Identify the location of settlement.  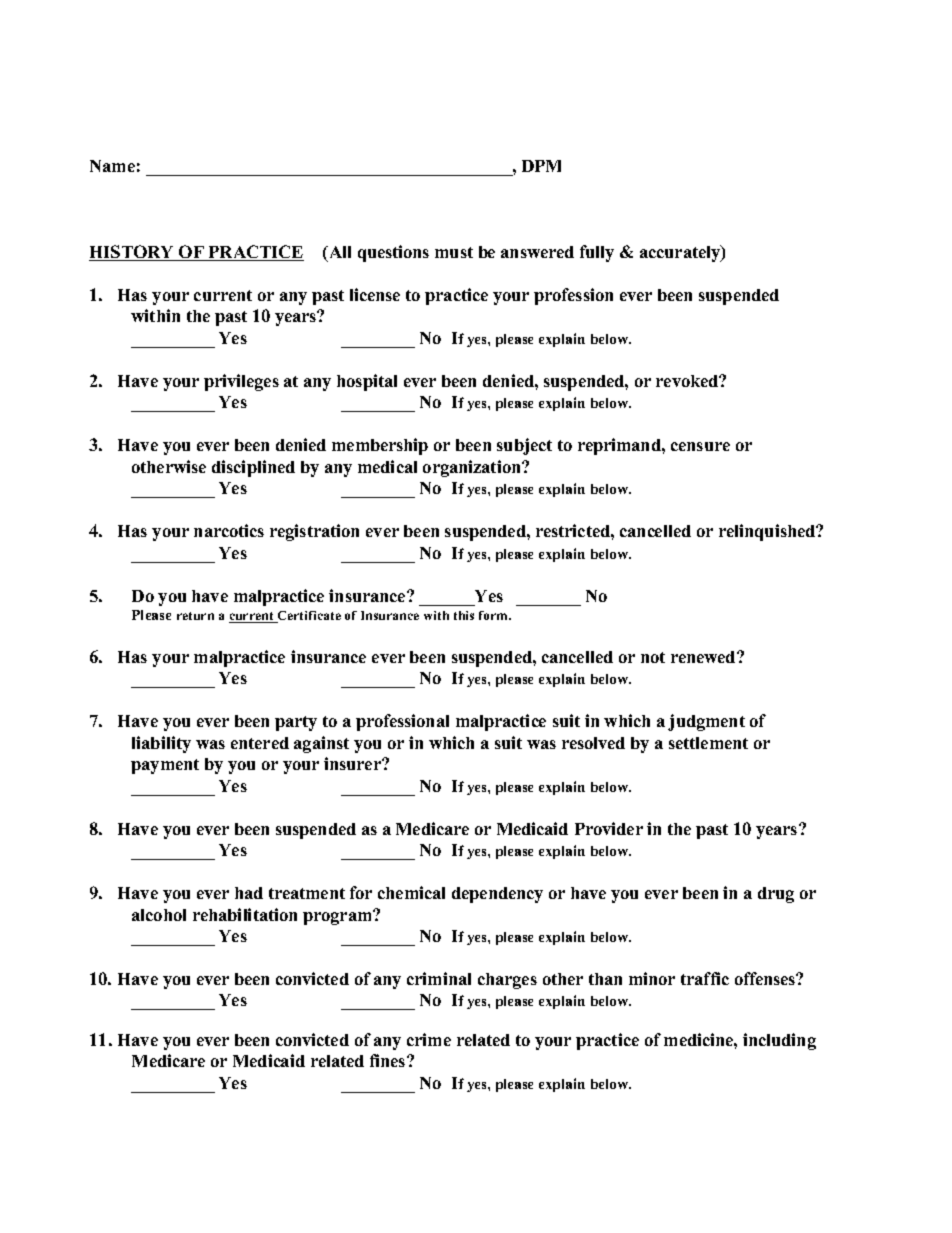
(708, 743).
